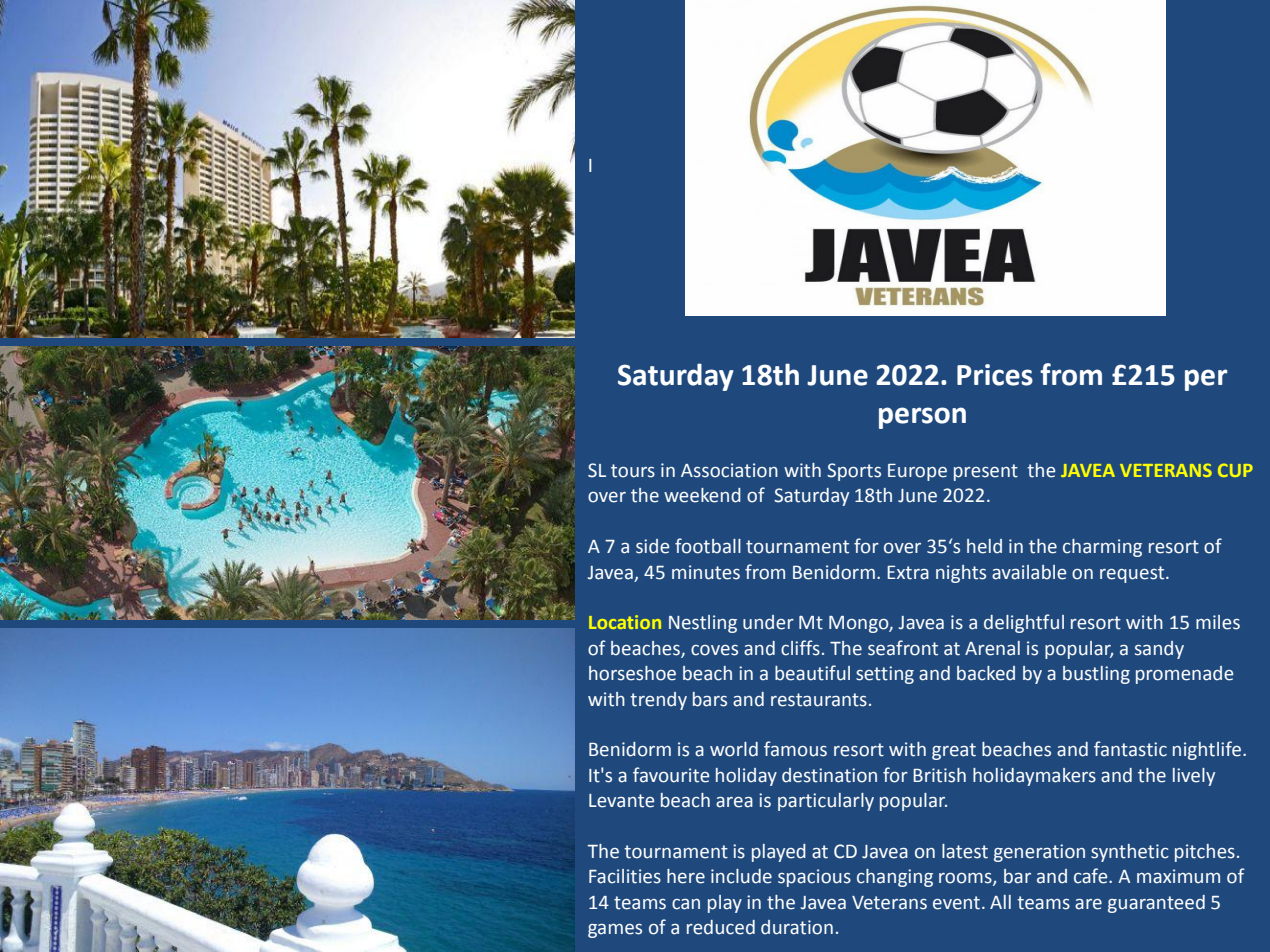  What do you see at coordinates (939, 775) in the image?
I see `British` at bounding box center [939, 775].
